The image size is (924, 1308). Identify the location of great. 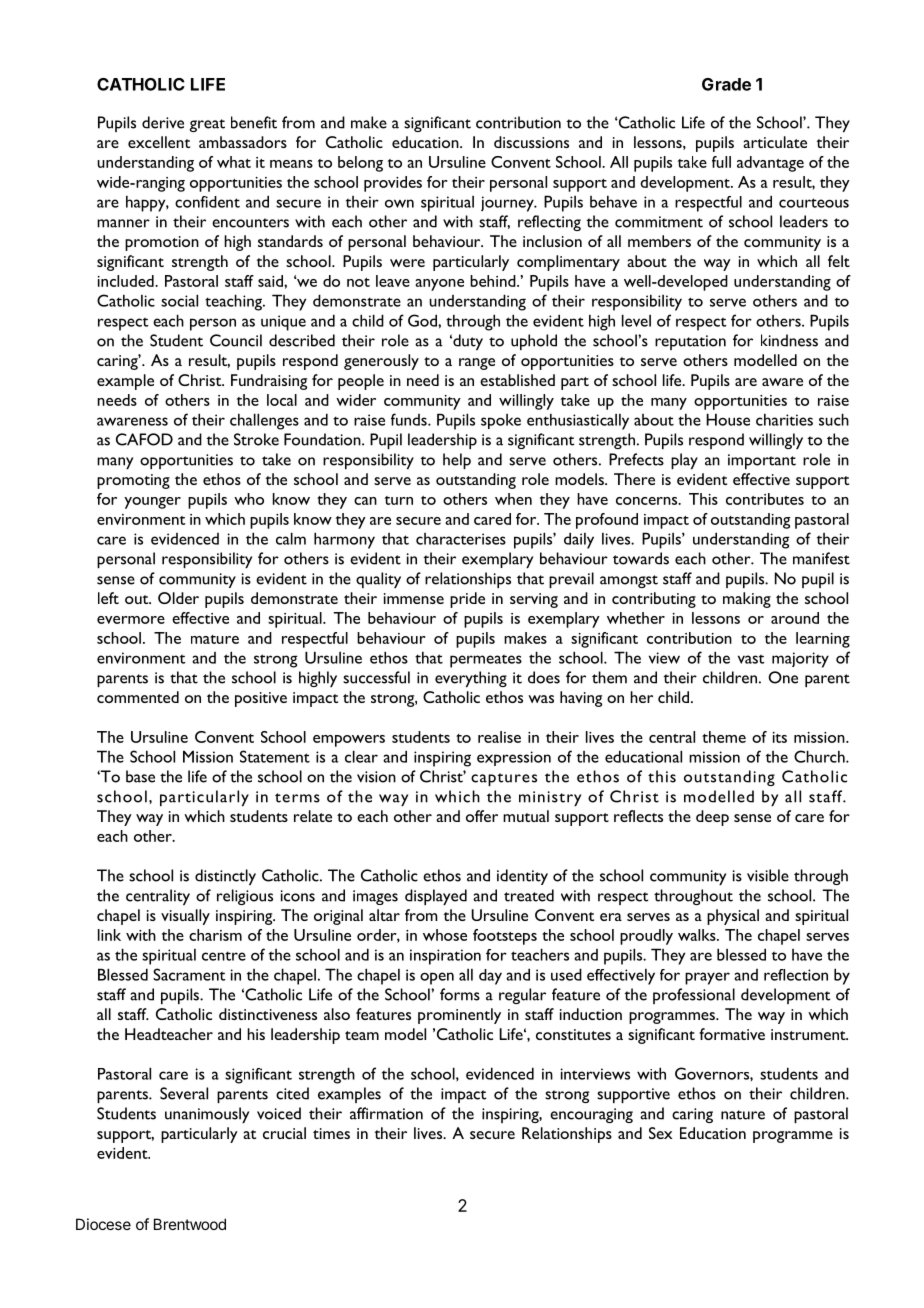
(207, 125).
